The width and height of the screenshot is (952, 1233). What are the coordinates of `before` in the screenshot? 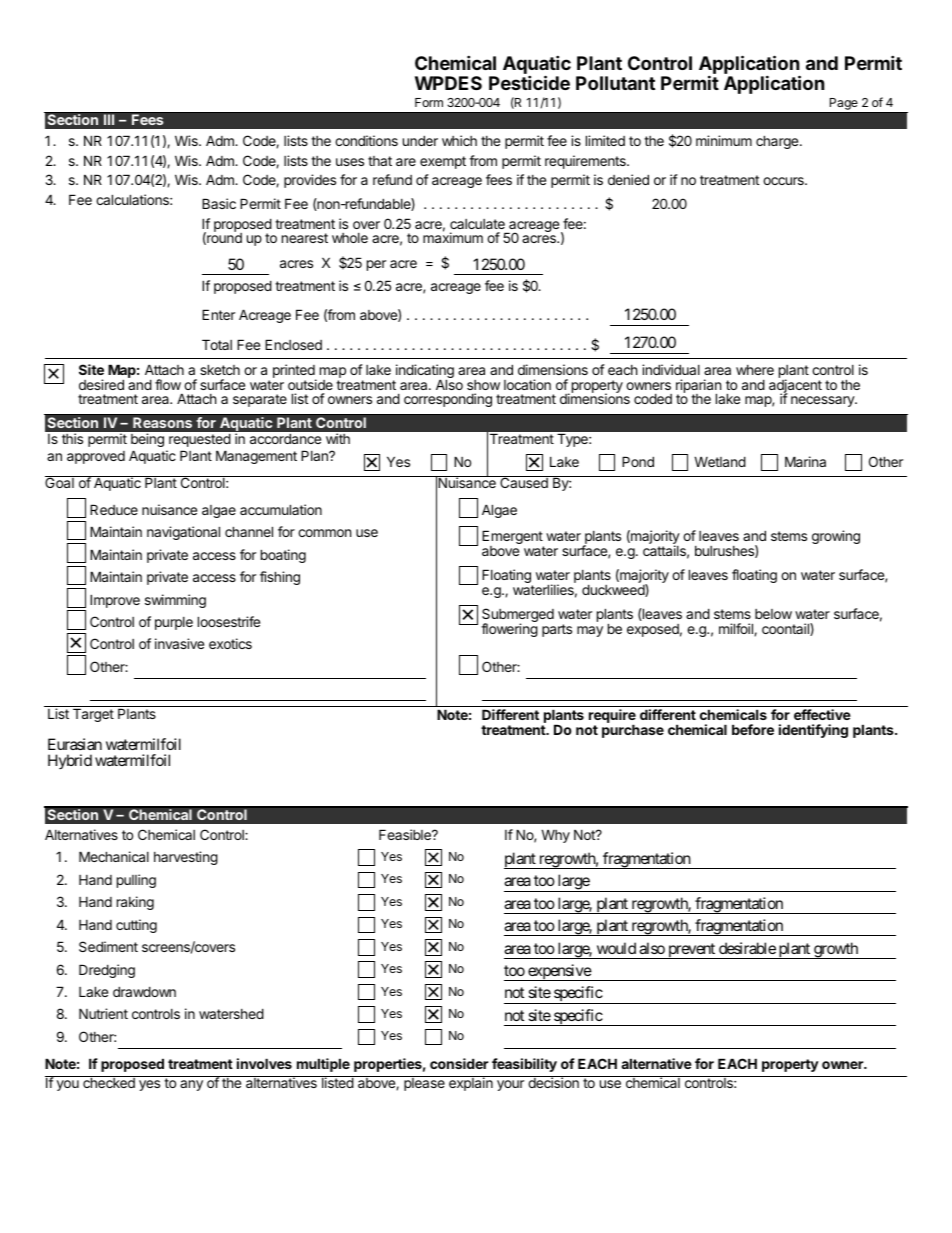 It's located at (753, 729).
